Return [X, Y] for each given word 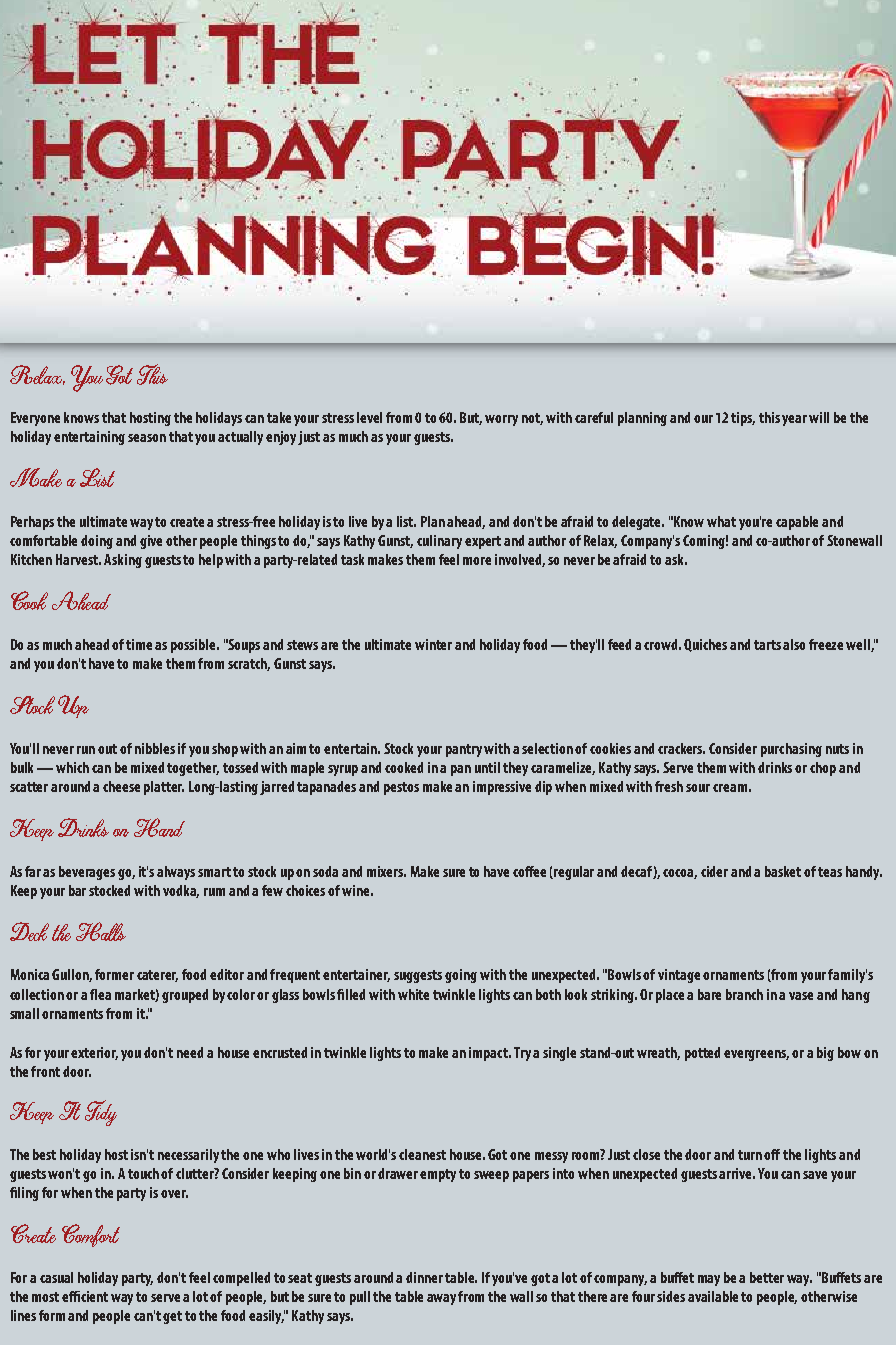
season [147, 438]
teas [830, 872]
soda [325, 871]
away [441, 1299]
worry [501, 420]
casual [56, 1277]
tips [743, 419]
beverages [87, 873]
